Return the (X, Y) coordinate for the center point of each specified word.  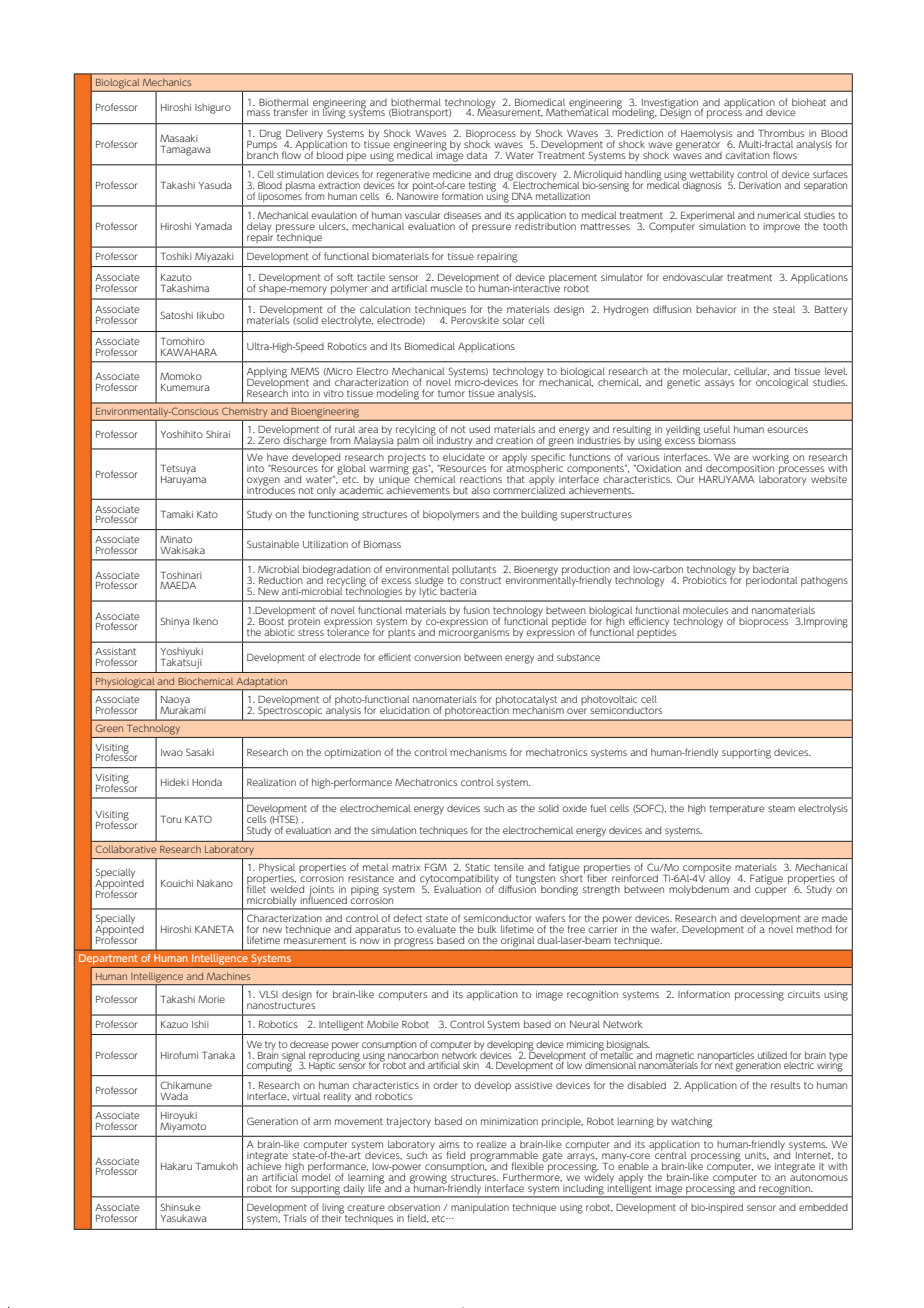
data (477, 155)
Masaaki (179, 138)
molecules (705, 610)
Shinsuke (181, 1207)
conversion (437, 657)
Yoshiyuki (182, 653)
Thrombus (781, 133)
